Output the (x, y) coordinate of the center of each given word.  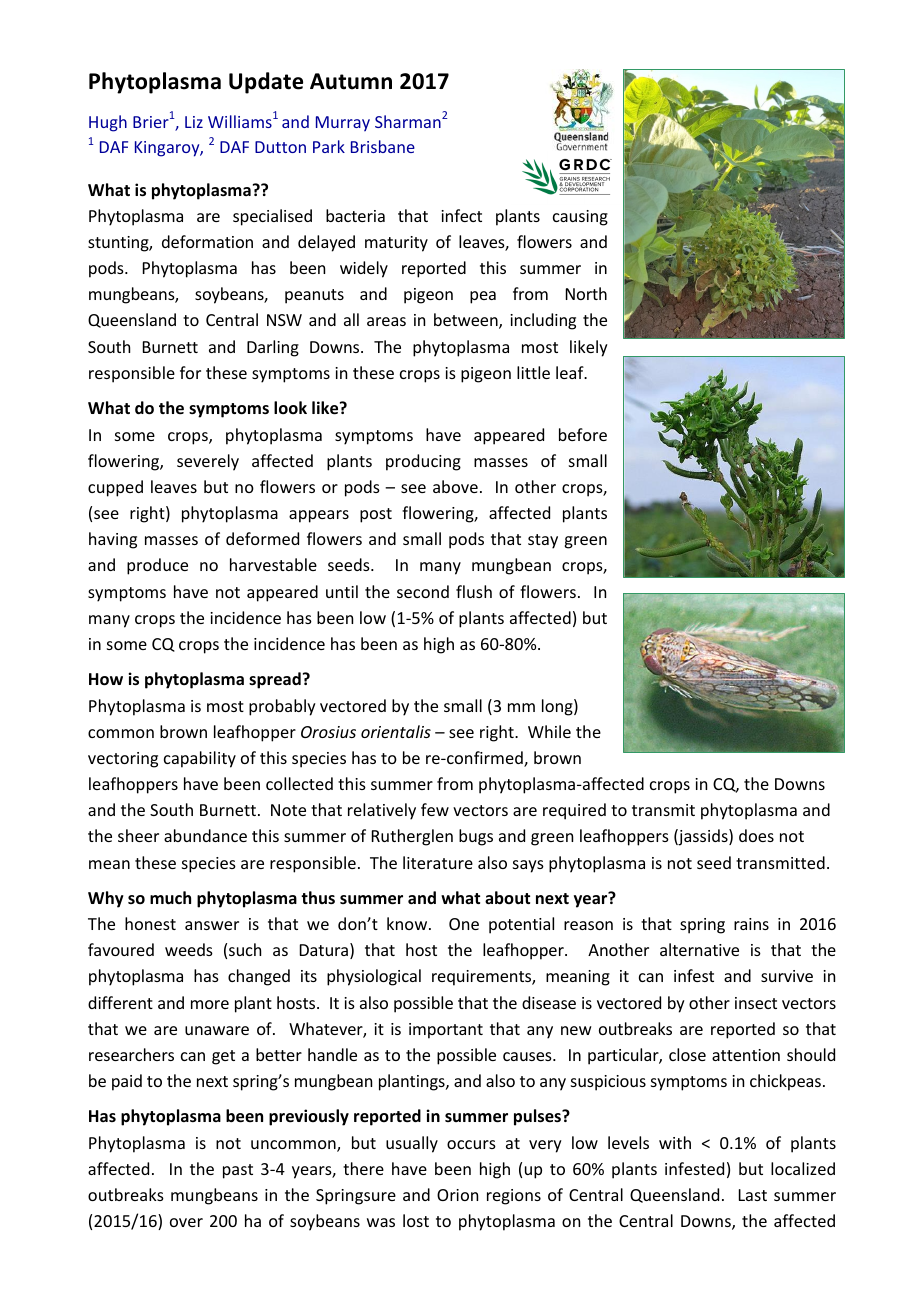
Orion (457, 1195)
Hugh (108, 123)
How (106, 679)
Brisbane (383, 146)
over (186, 1222)
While (549, 731)
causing (580, 218)
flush (474, 591)
